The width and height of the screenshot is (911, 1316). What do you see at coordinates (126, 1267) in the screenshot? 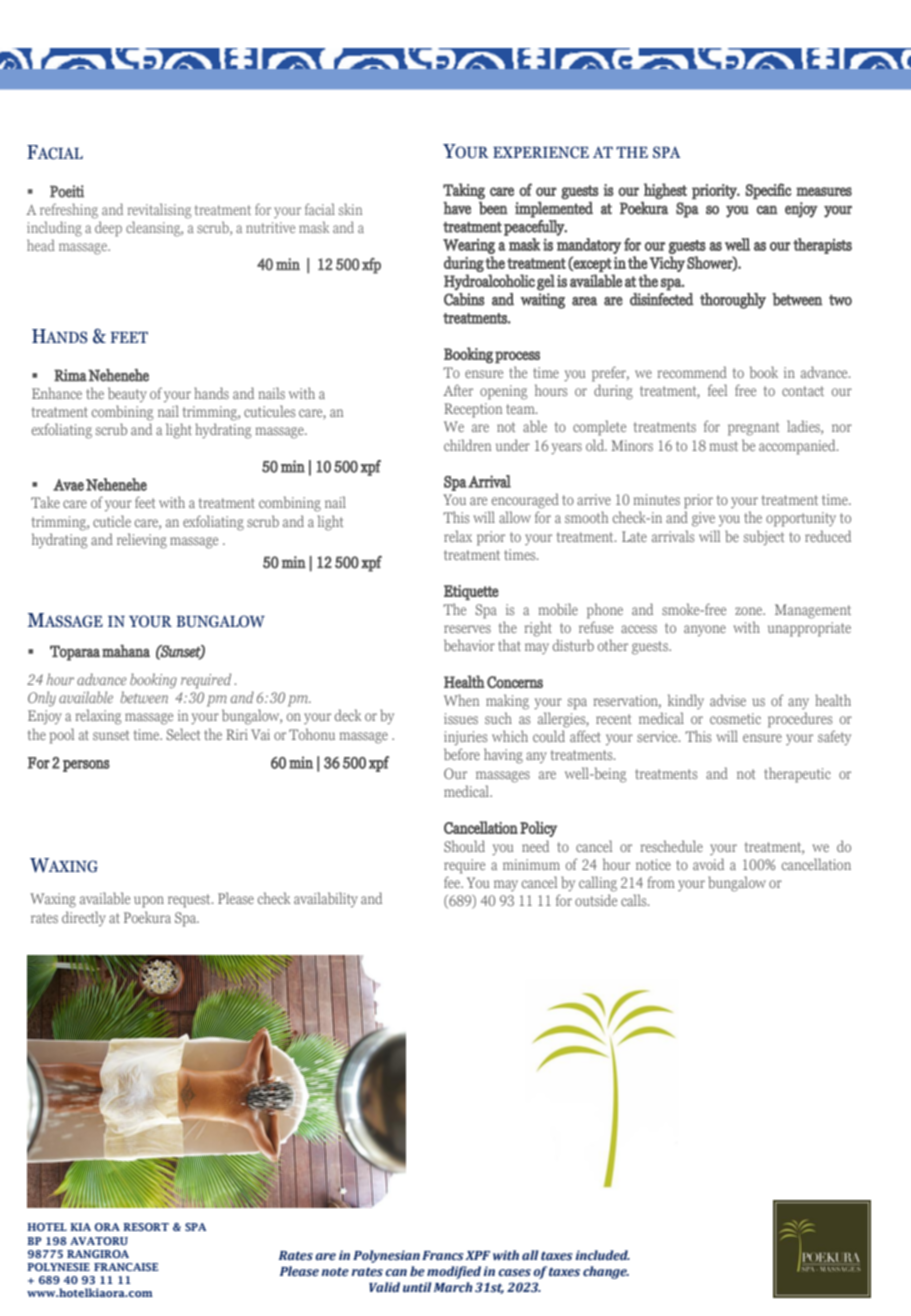
I see `FRANCAISE` at bounding box center [126, 1267].
